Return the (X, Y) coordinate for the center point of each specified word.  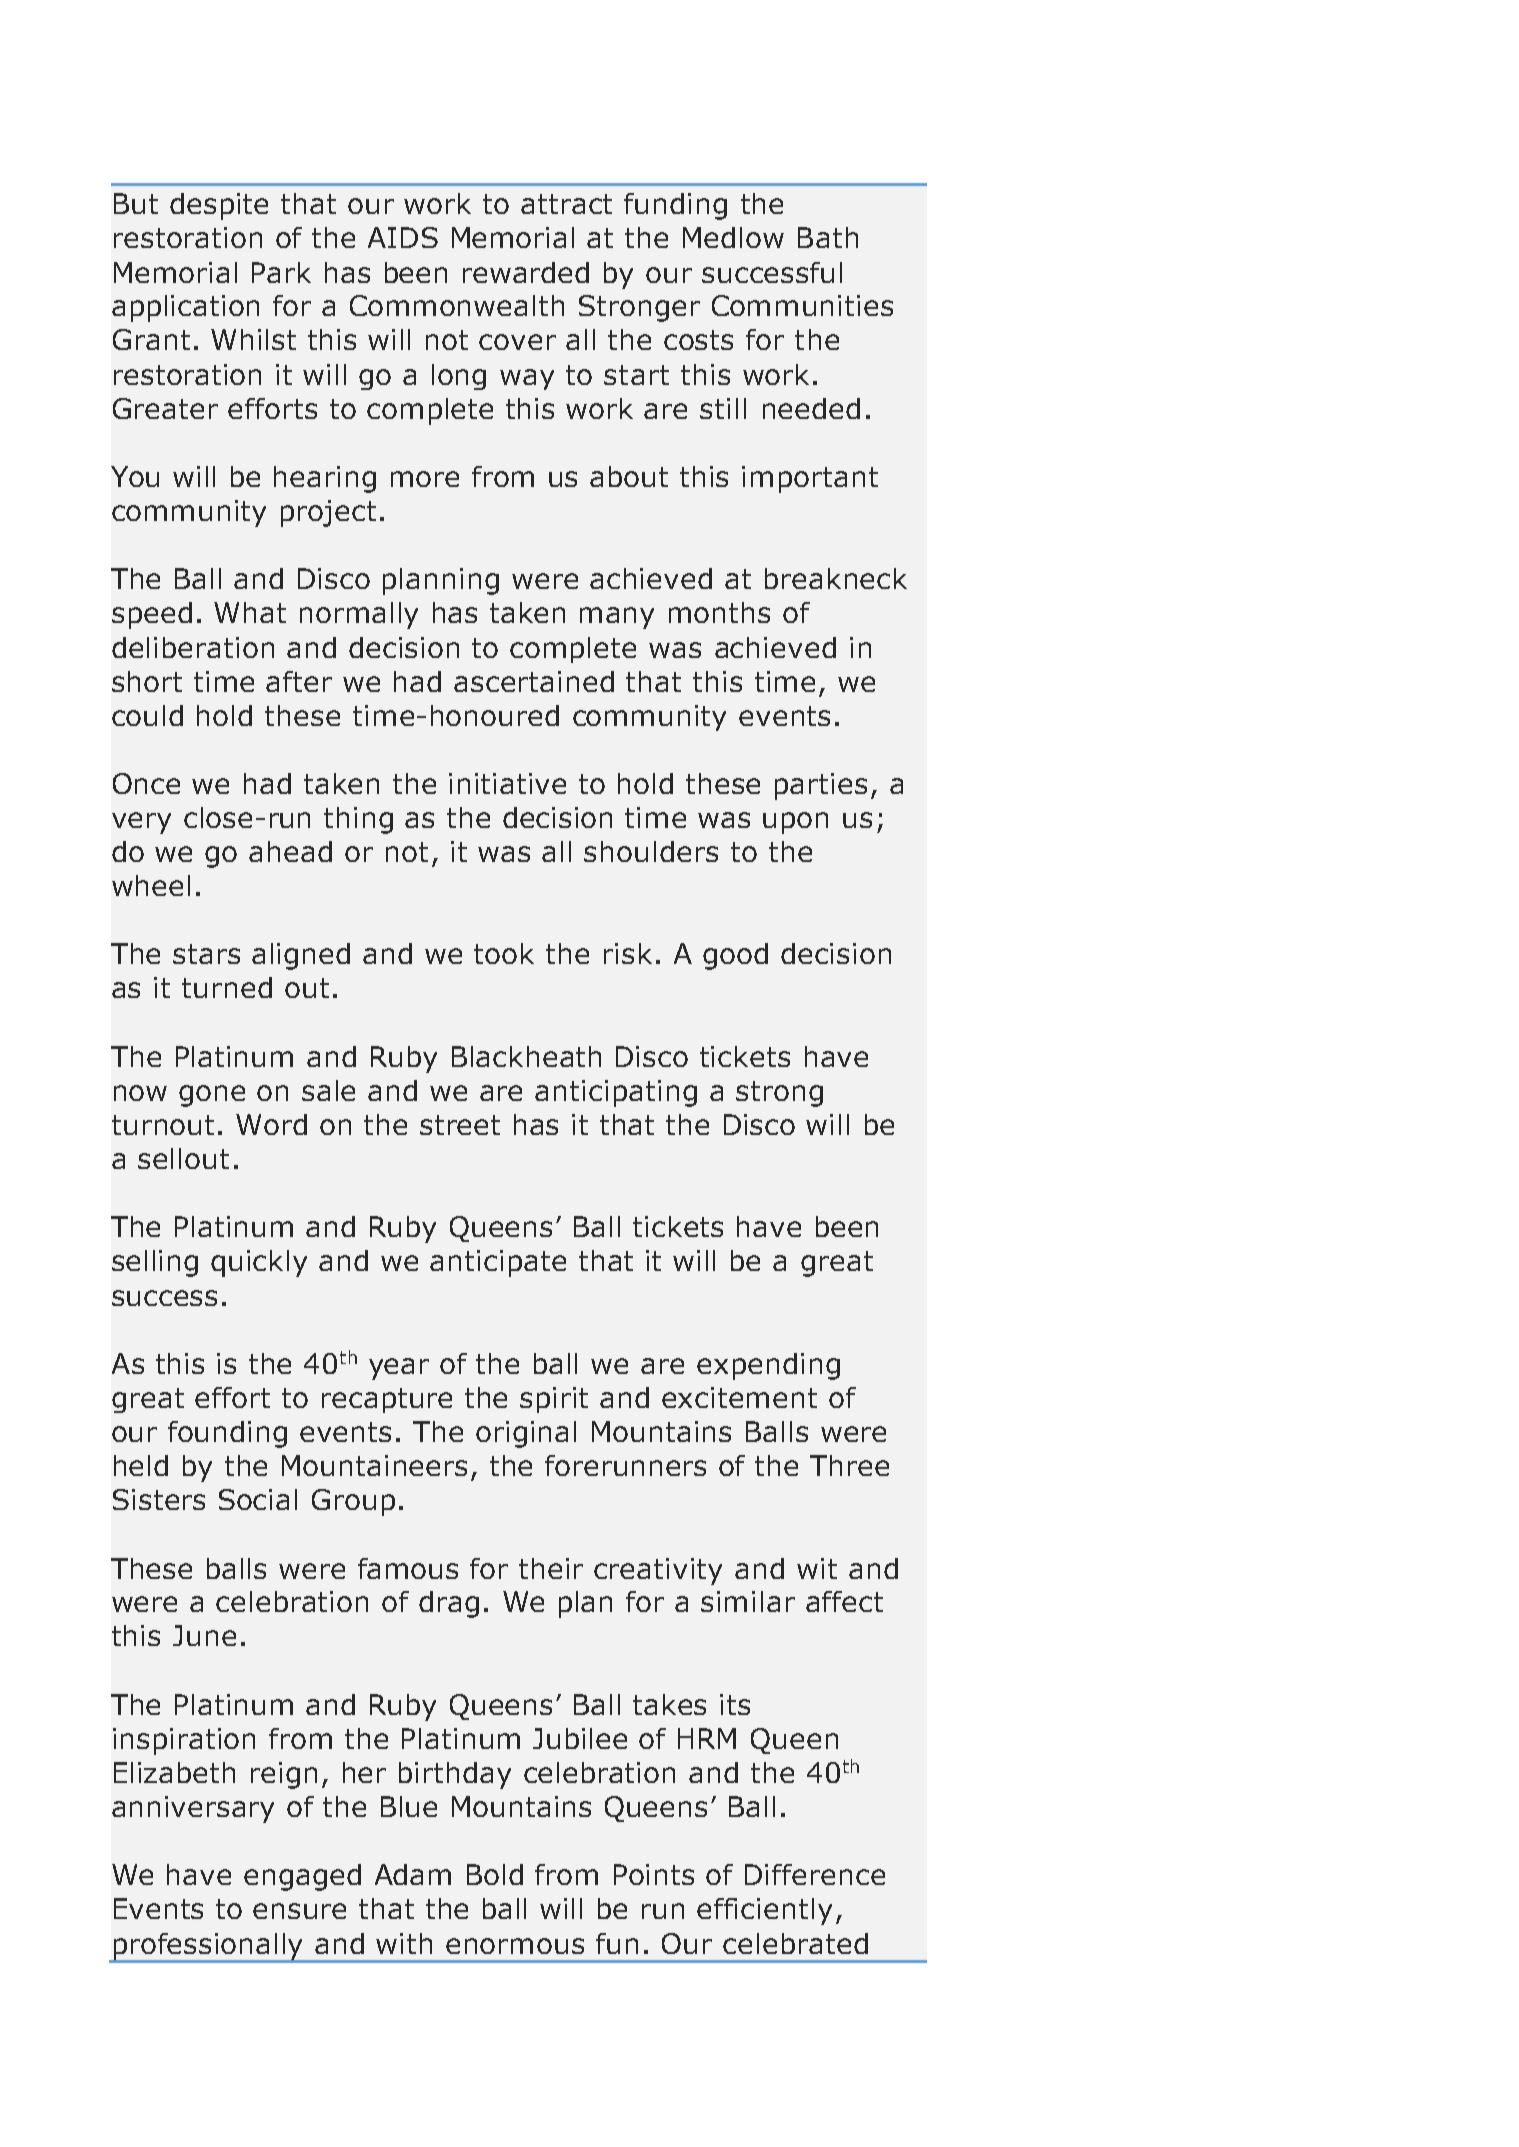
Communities (802, 305)
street (460, 1125)
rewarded (526, 272)
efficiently (764, 1911)
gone (212, 1096)
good (735, 956)
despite (219, 206)
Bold (495, 1874)
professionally (208, 1947)
